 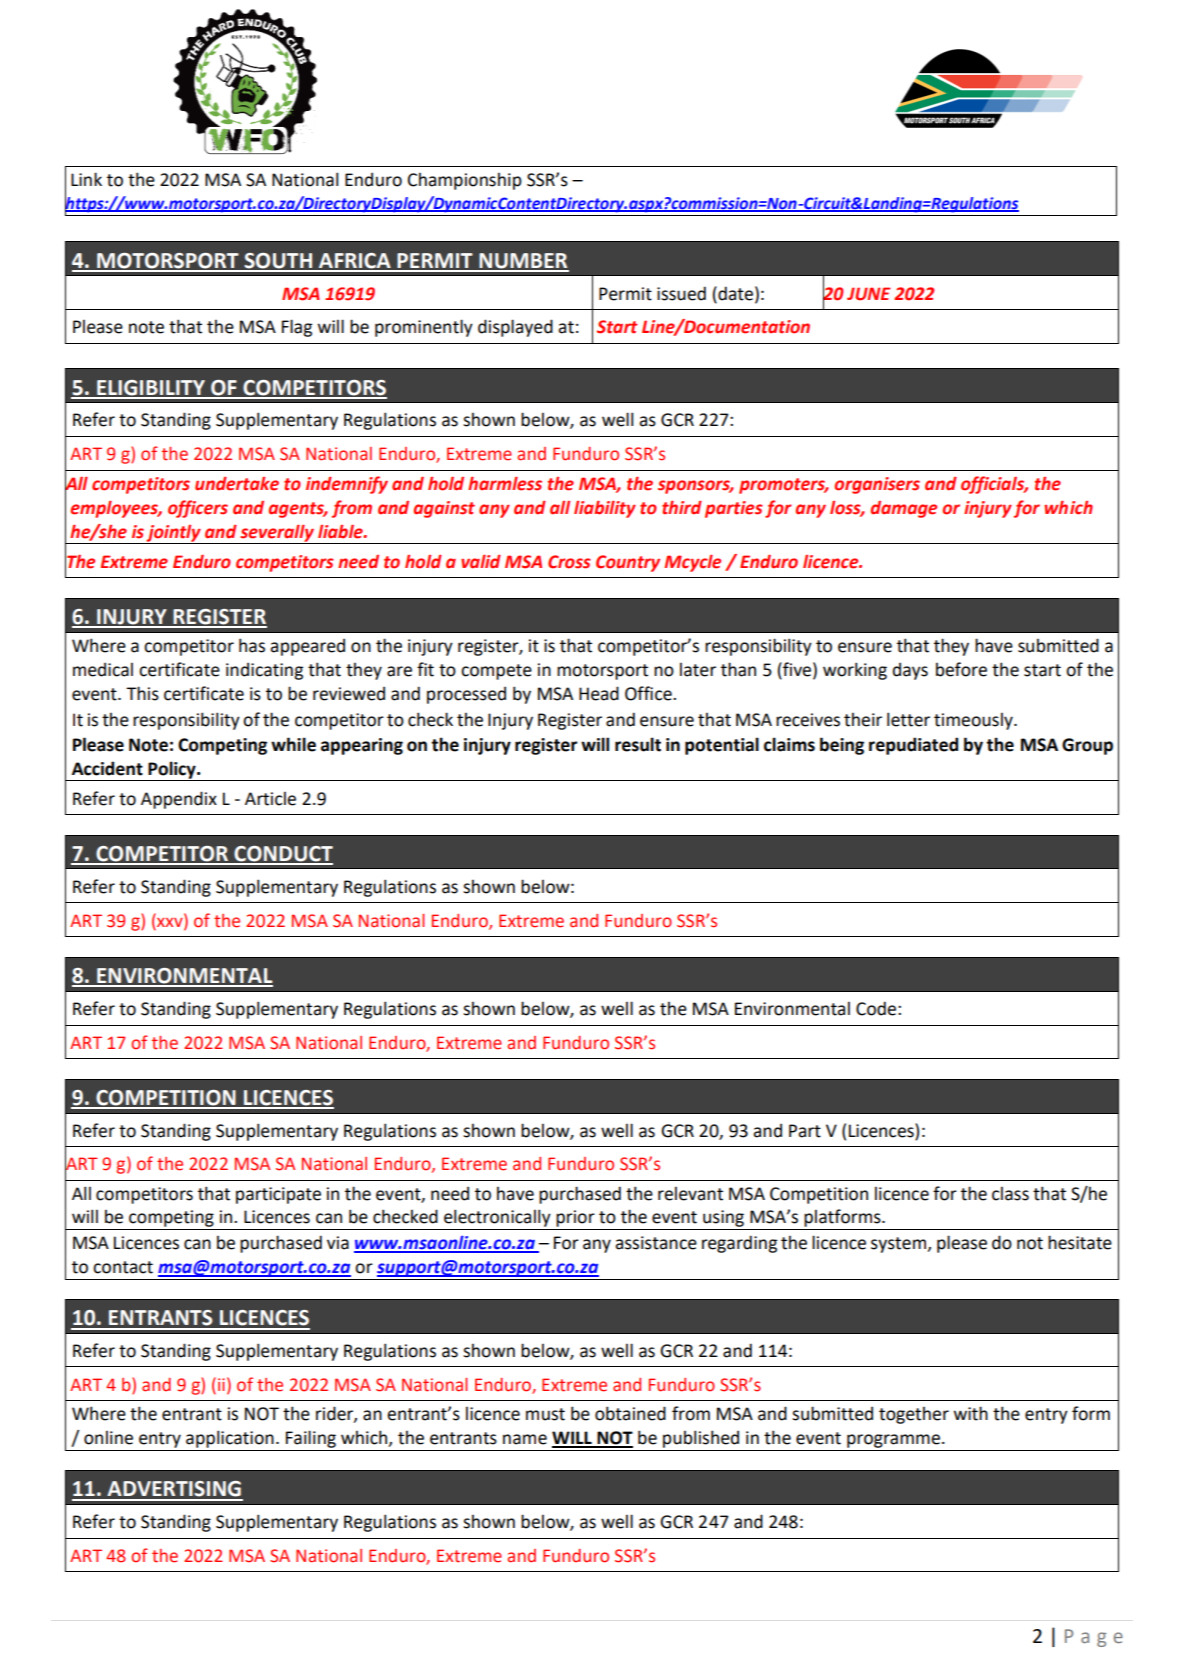 What do you see at coordinates (86, 179) in the image?
I see `Link` at bounding box center [86, 179].
